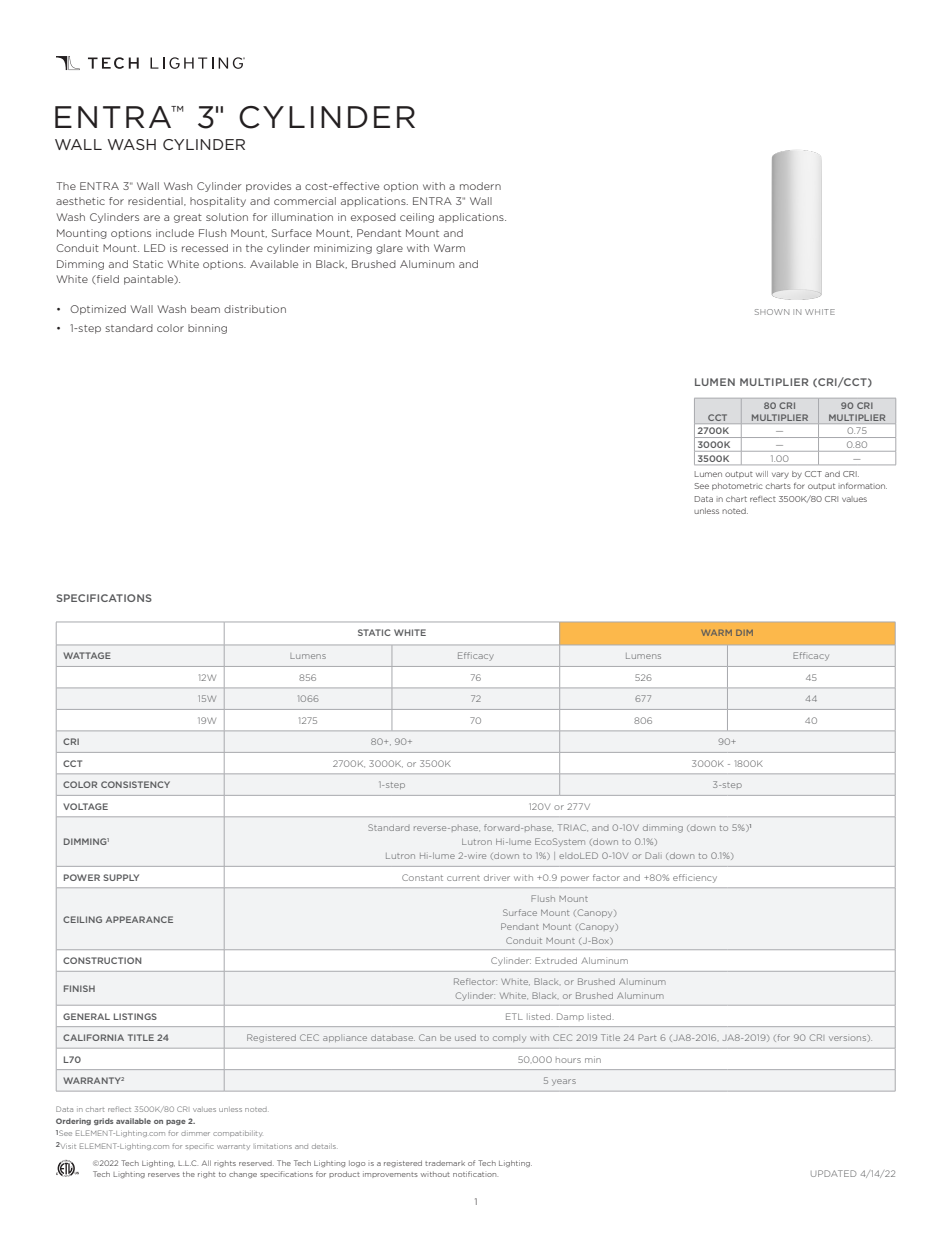  Describe the element at coordinates (463, 878) in the image. I see `current` at that location.
